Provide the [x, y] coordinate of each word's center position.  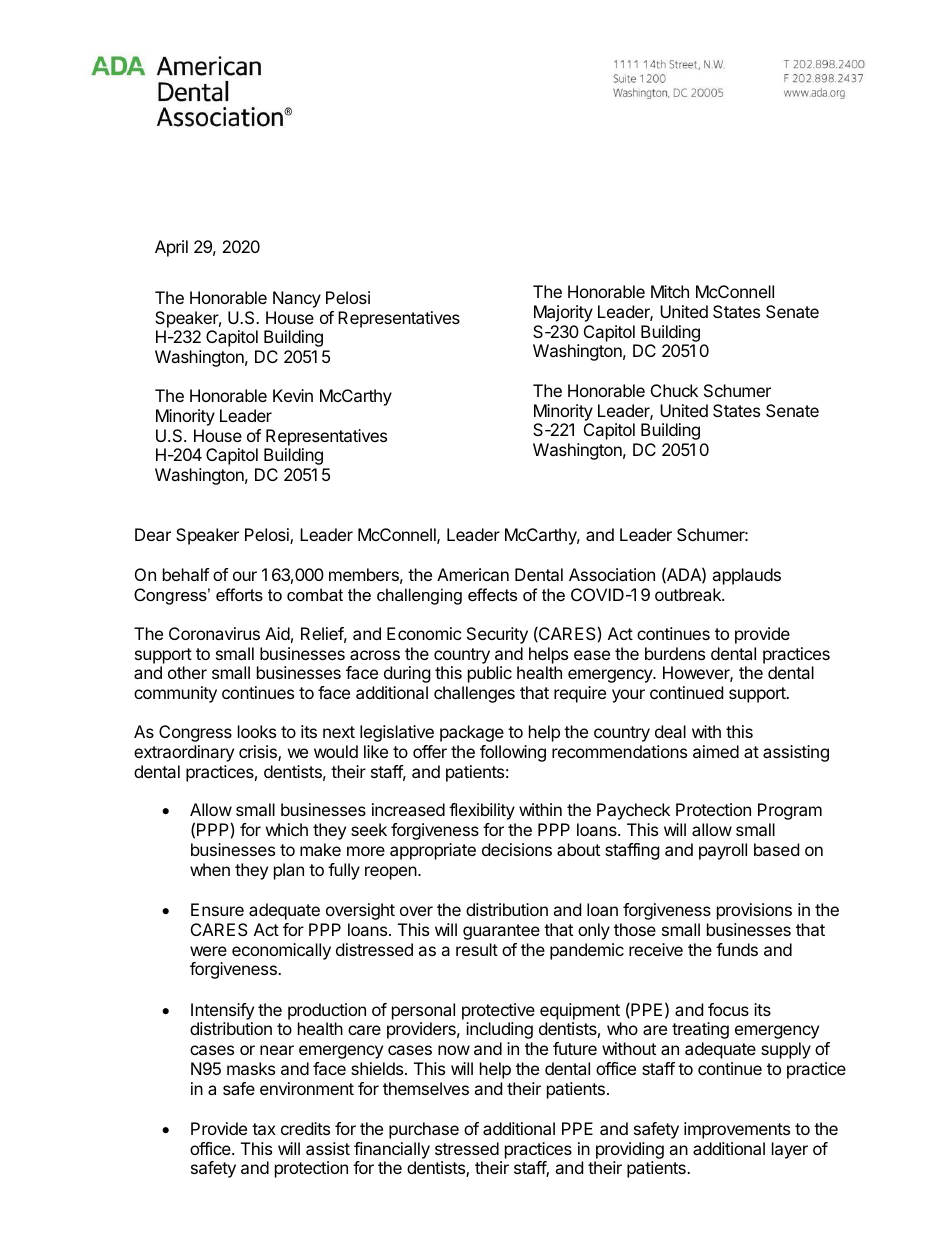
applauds [746, 576]
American [473, 574]
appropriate [433, 851]
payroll [723, 851]
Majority [563, 313]
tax [264, 1129]
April [171, 248]
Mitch [670, 291]
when [210, 869]
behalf [186, 574]
